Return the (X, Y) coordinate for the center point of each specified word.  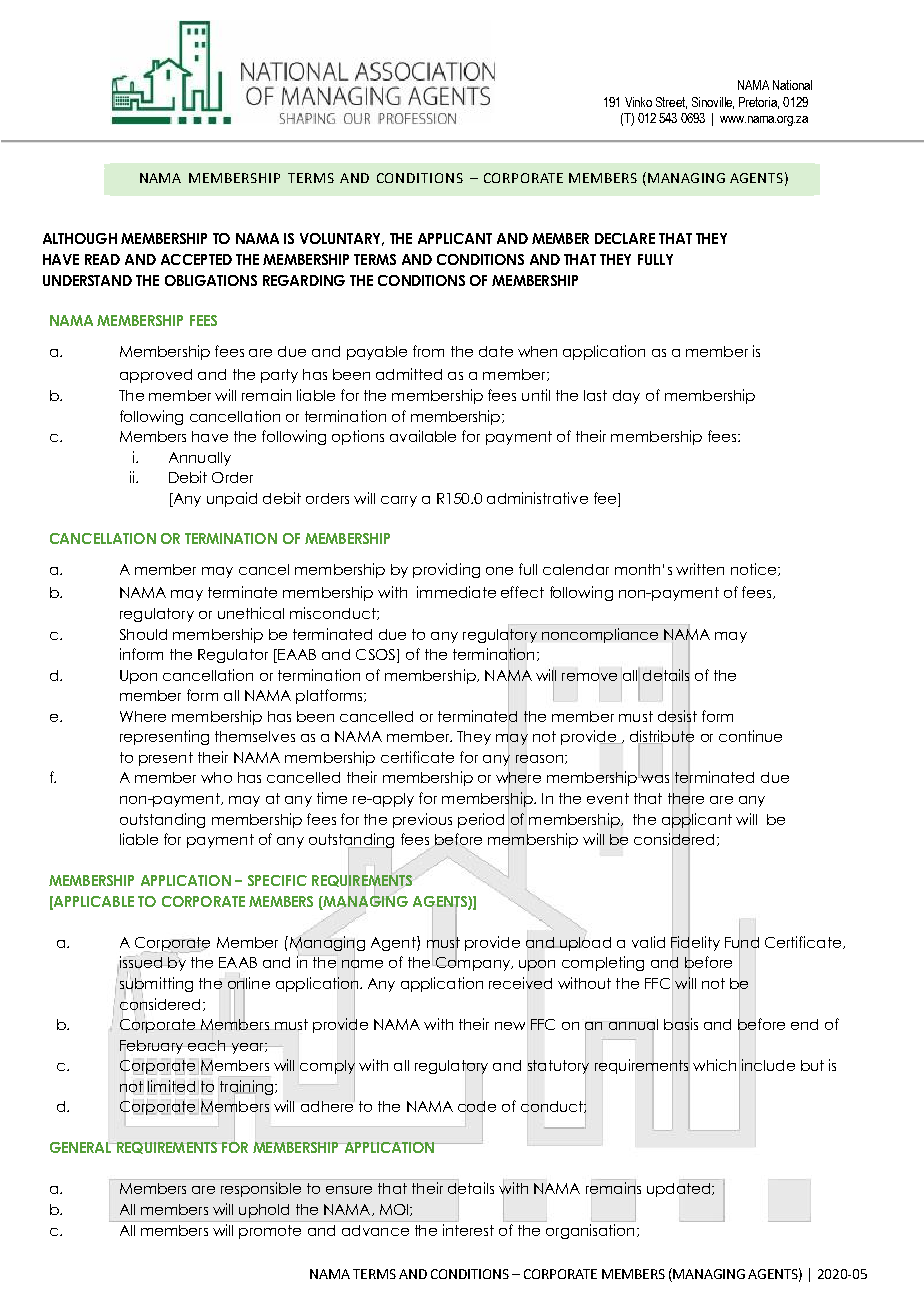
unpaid (232, 499)
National (792, 85)
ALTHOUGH (80, 238)
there (686, 798)
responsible (261, 1189)
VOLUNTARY (342, 239)
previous (422, 820)
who (216, 777)
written (700, 569)
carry (399, 501)
